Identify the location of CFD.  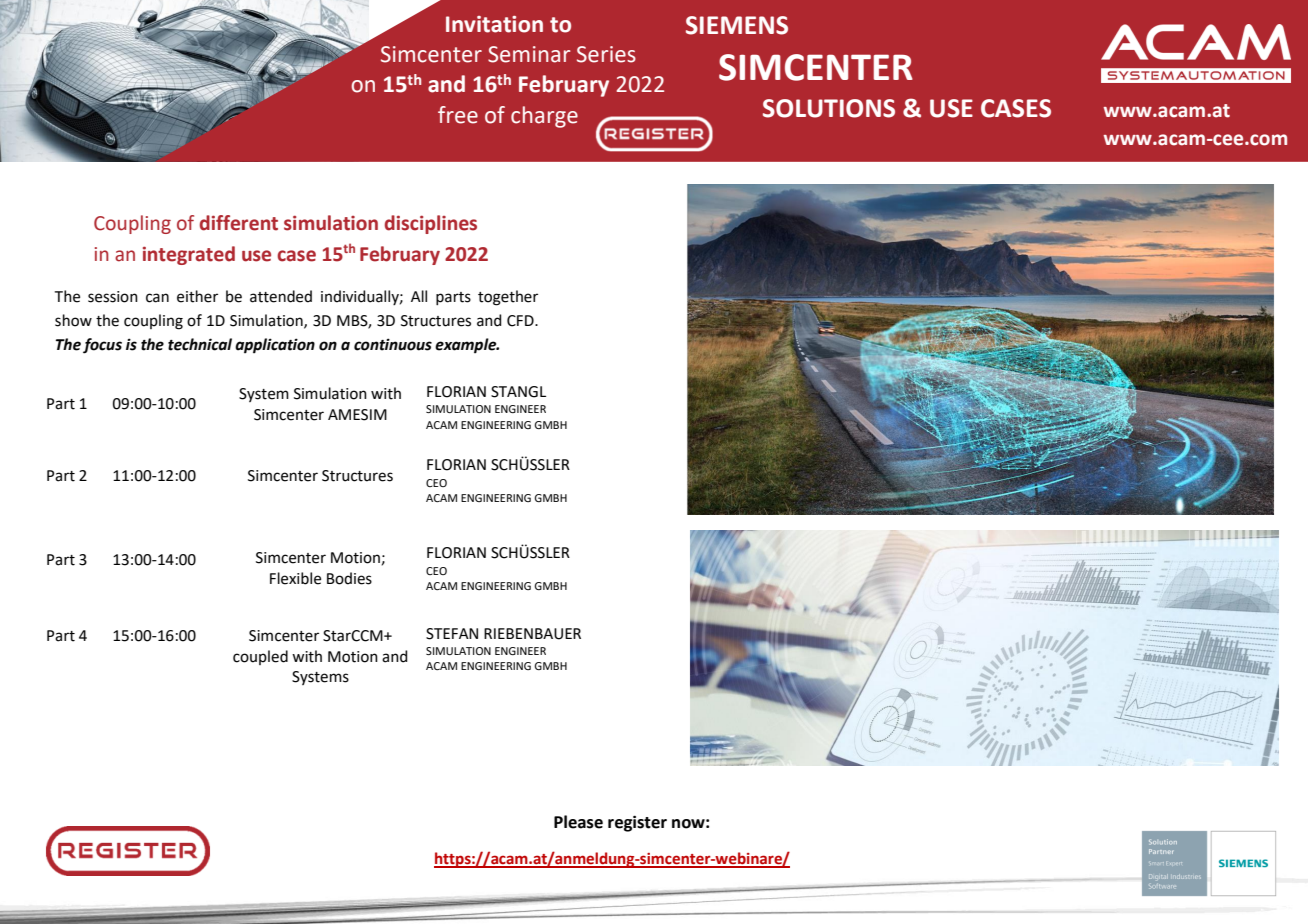
(521, 321).
